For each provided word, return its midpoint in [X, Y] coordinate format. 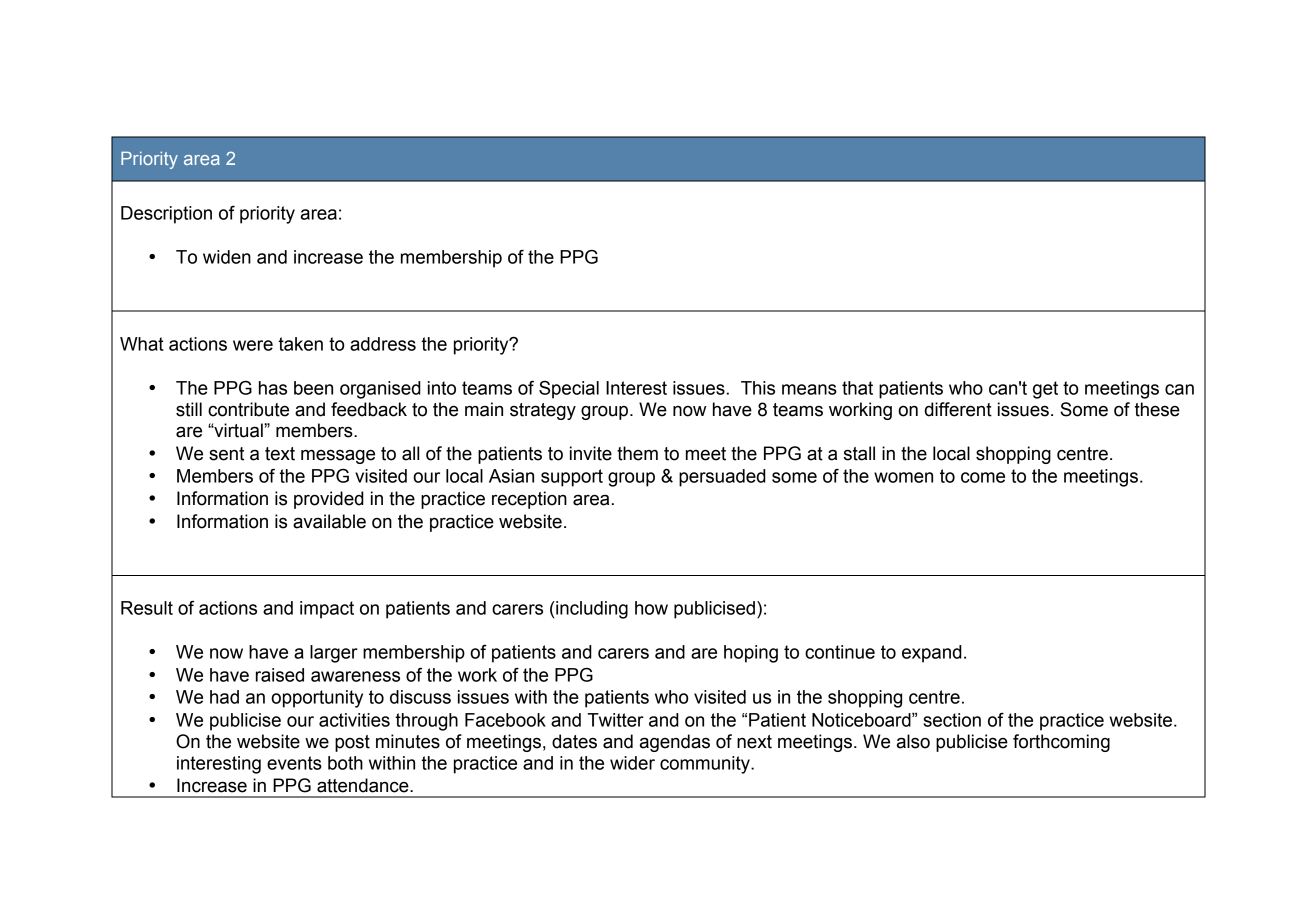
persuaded [722, 478]
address [383, 344]
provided [329, 500]
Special [569, 390]
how [651, 608]
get [1045, 390]
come [983, 477]
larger [334, 654]
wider [632, 763]
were [253, 345]
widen [227, 257]
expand [932, 654]
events [294, 763]
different [958, 409]
